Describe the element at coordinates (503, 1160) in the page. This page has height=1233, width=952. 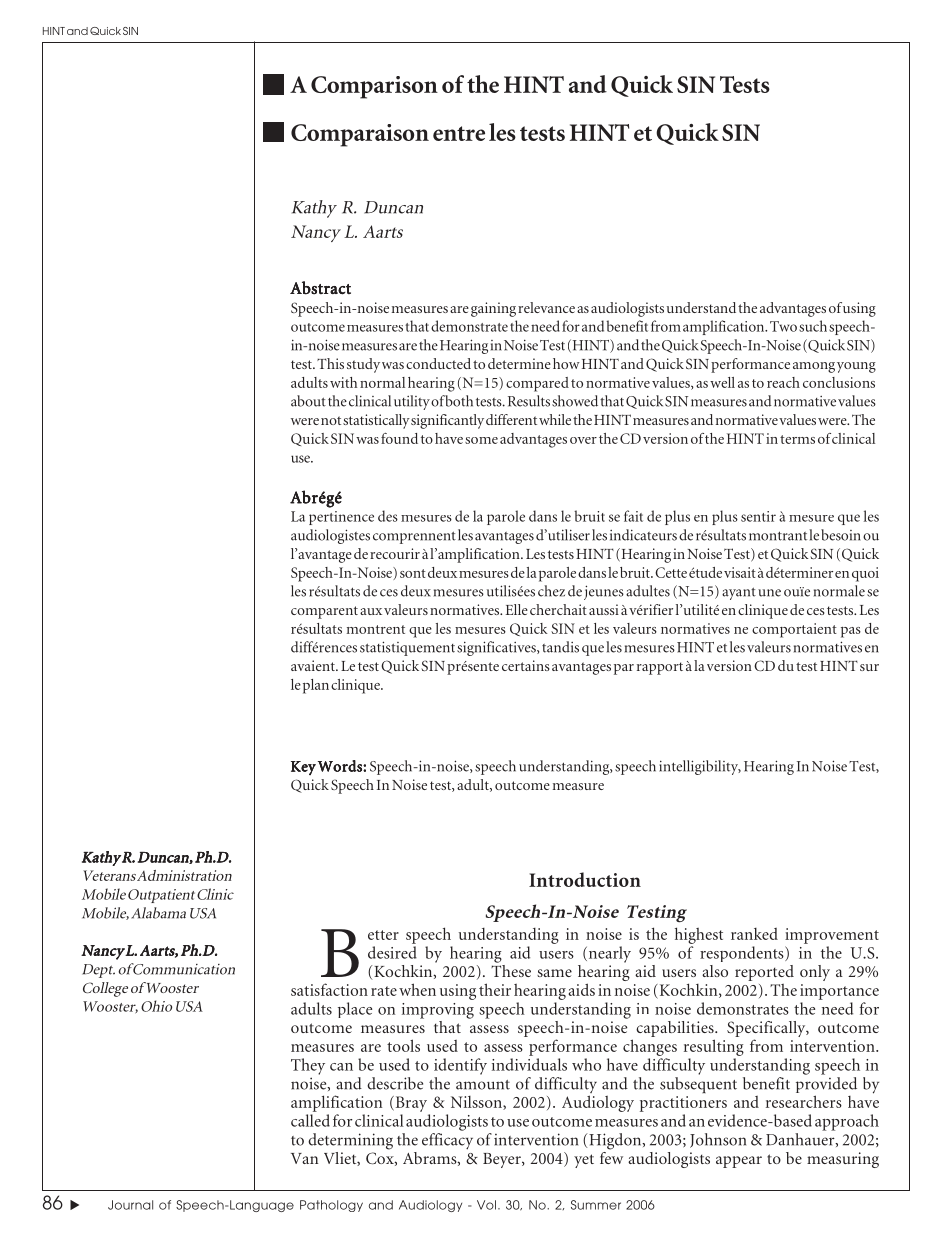
I see `Beyer` at that location.
